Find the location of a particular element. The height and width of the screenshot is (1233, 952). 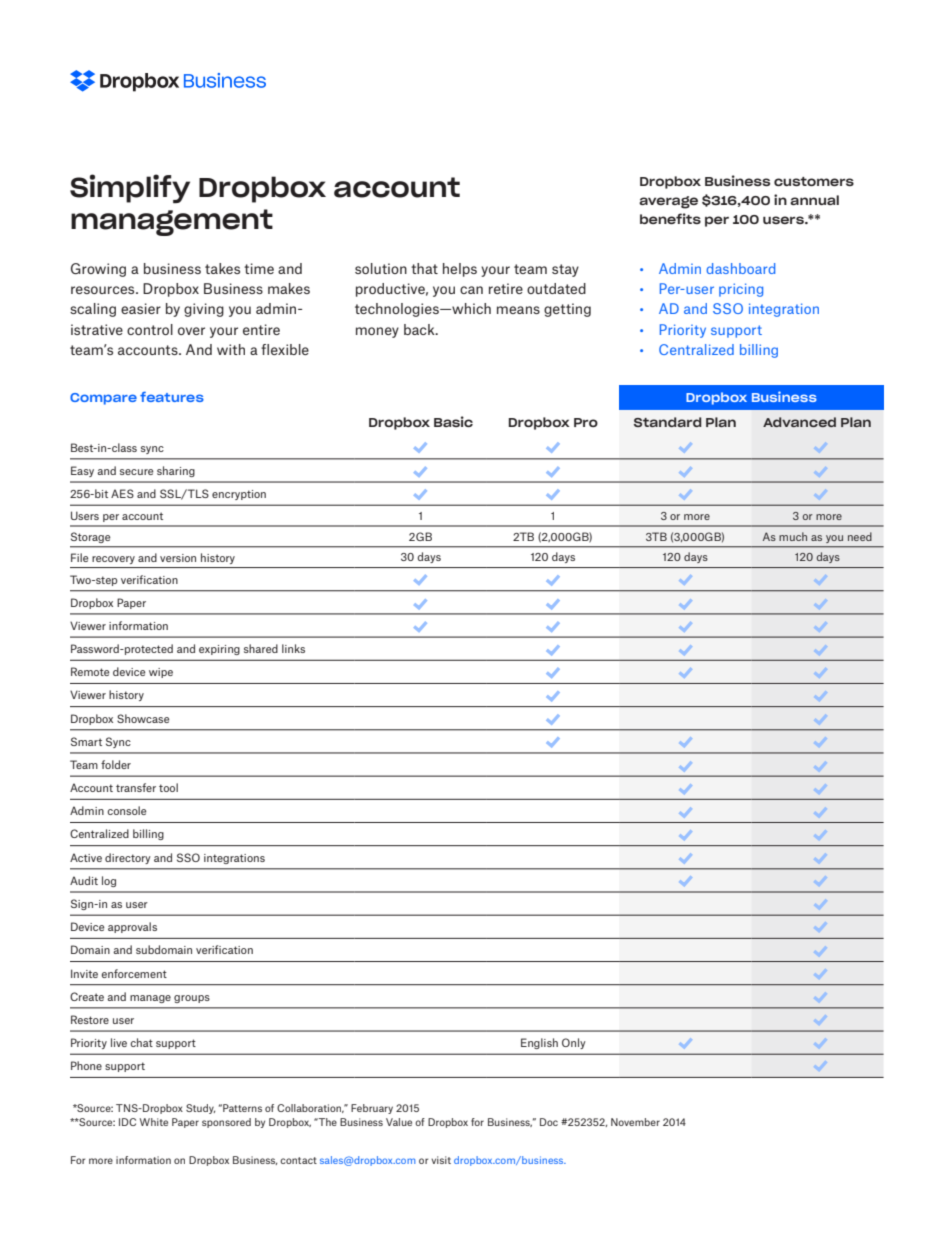

White is located at coordinates (154, 1122).
